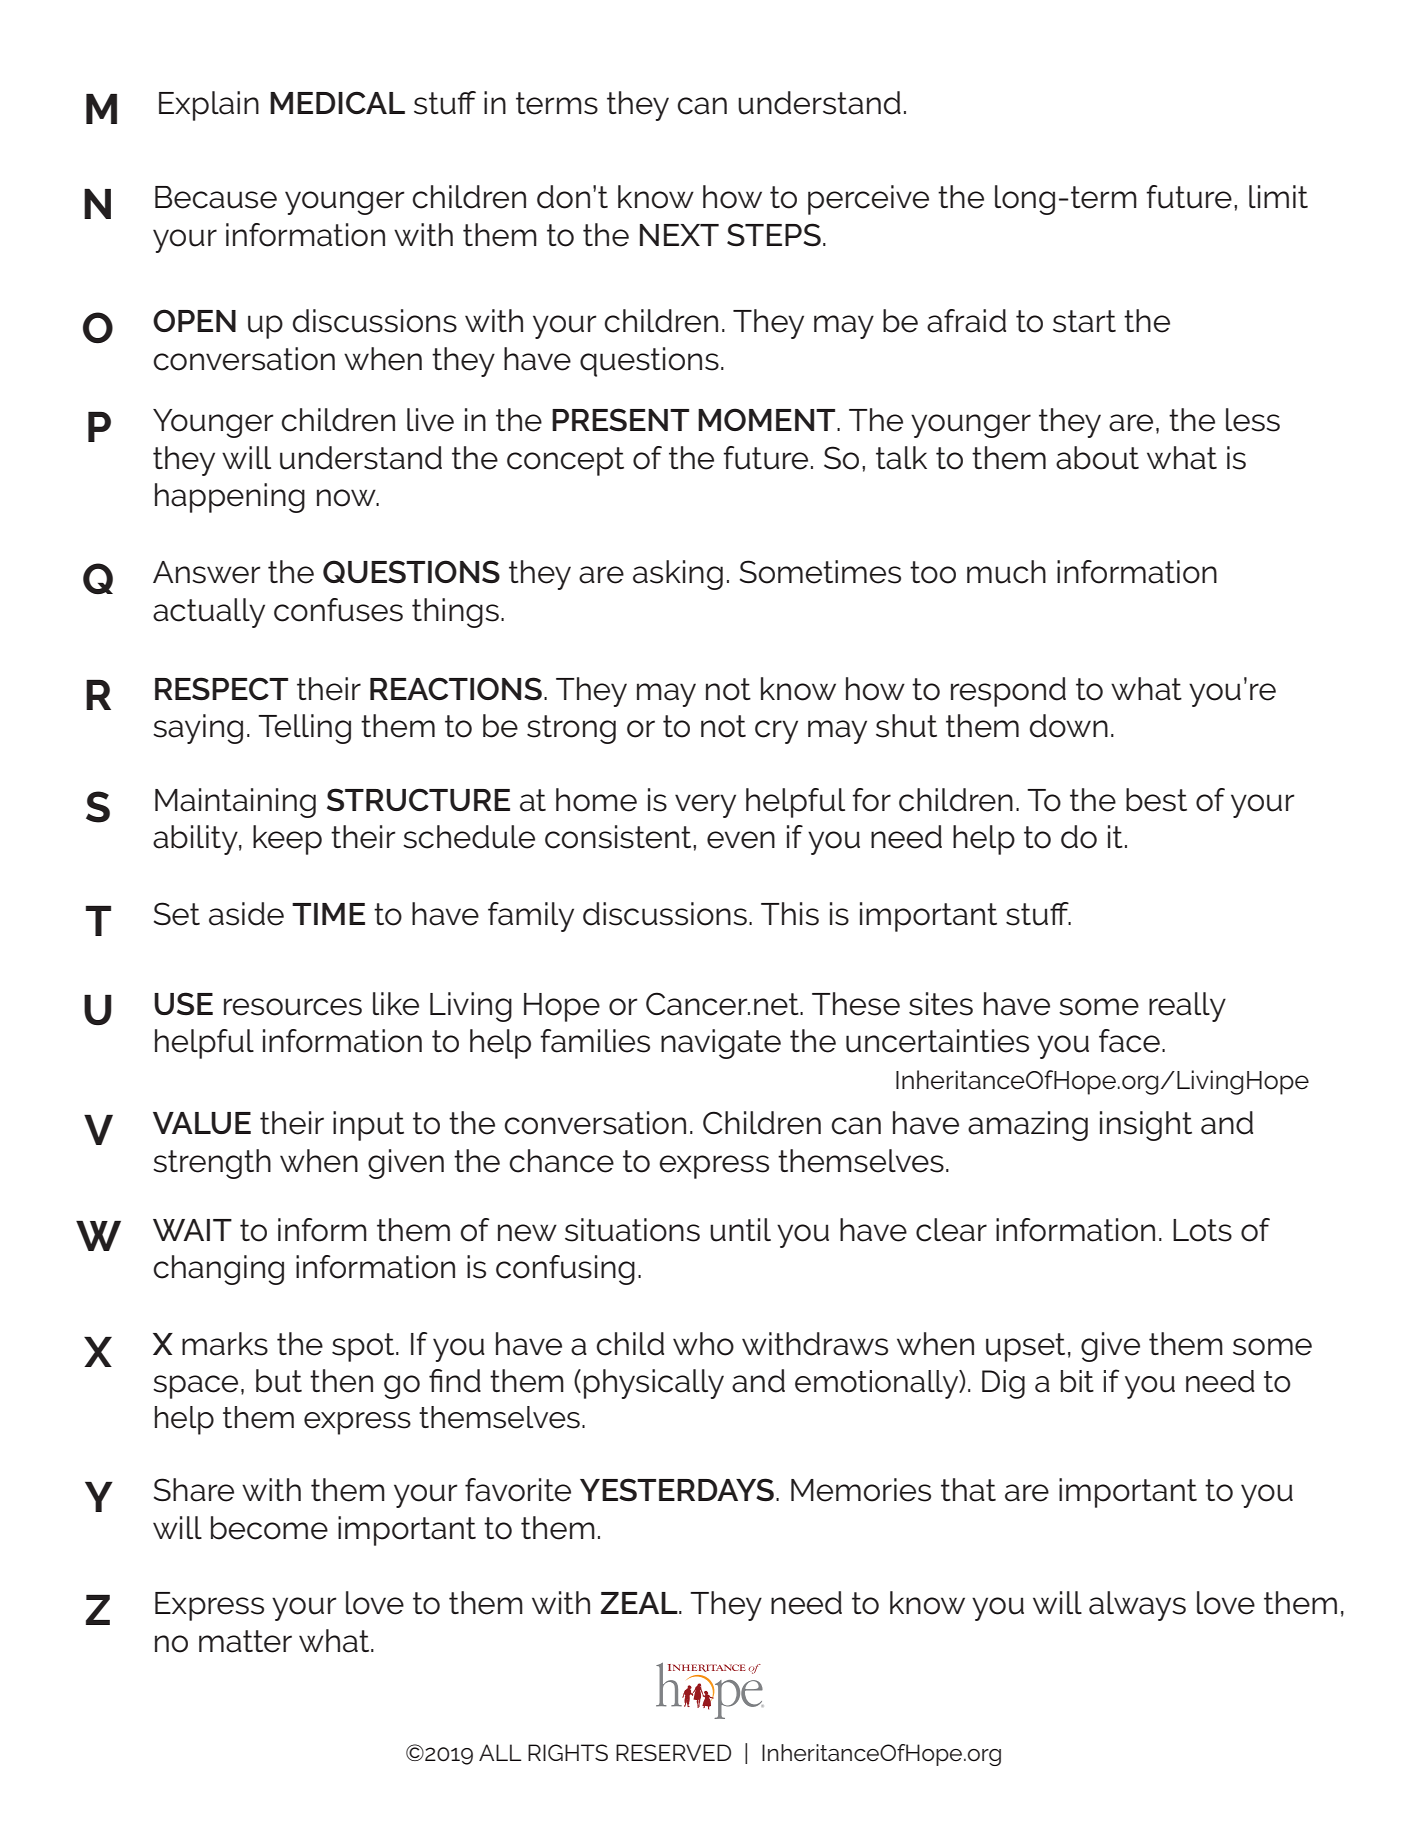 Image resolution: width=1408 pixels, height=1822 pixels. Describe the element at coordinates (245, 1641) in the document. I see `matter` at that location.
